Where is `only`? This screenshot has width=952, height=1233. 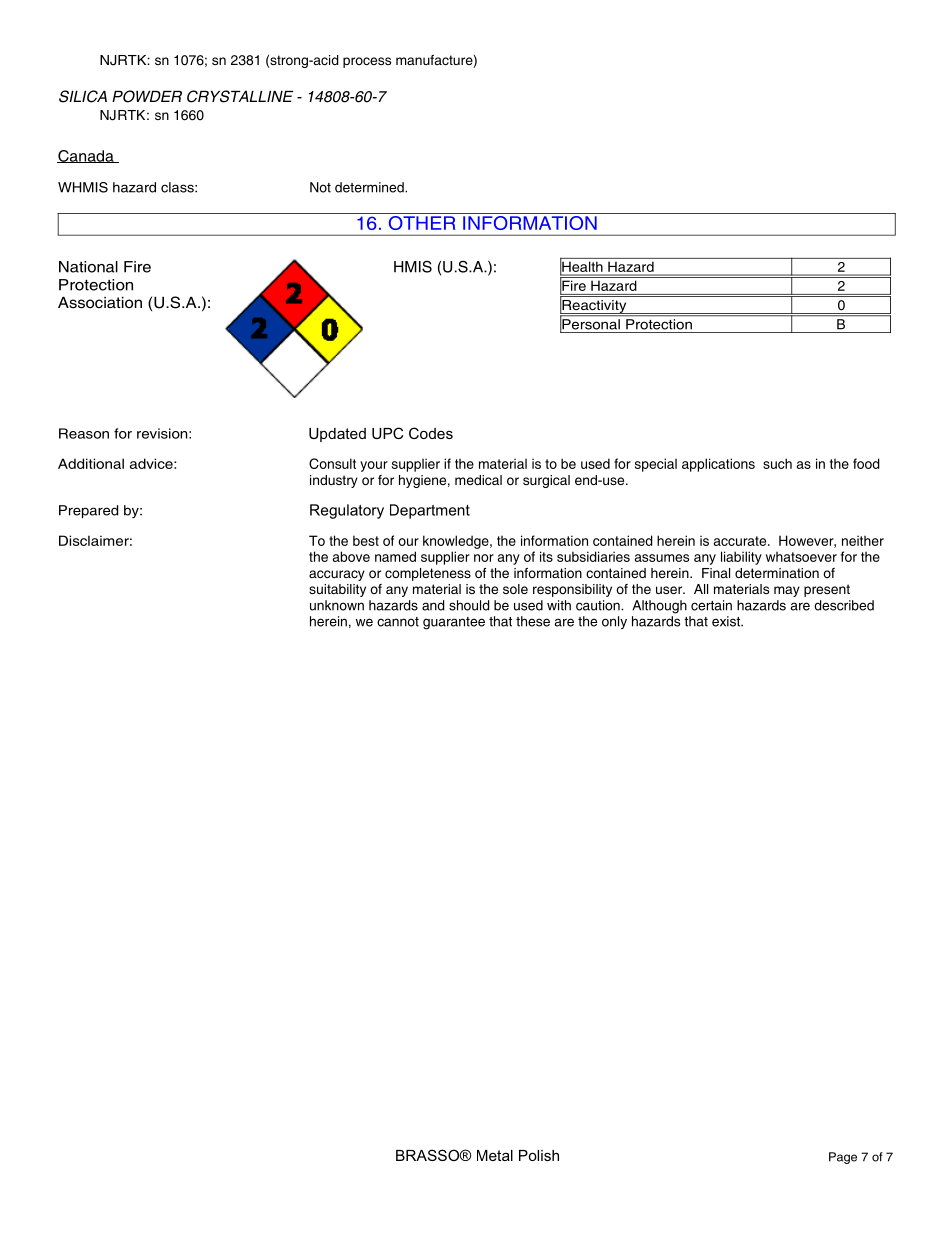 only is located at coordinates (614, 622).
